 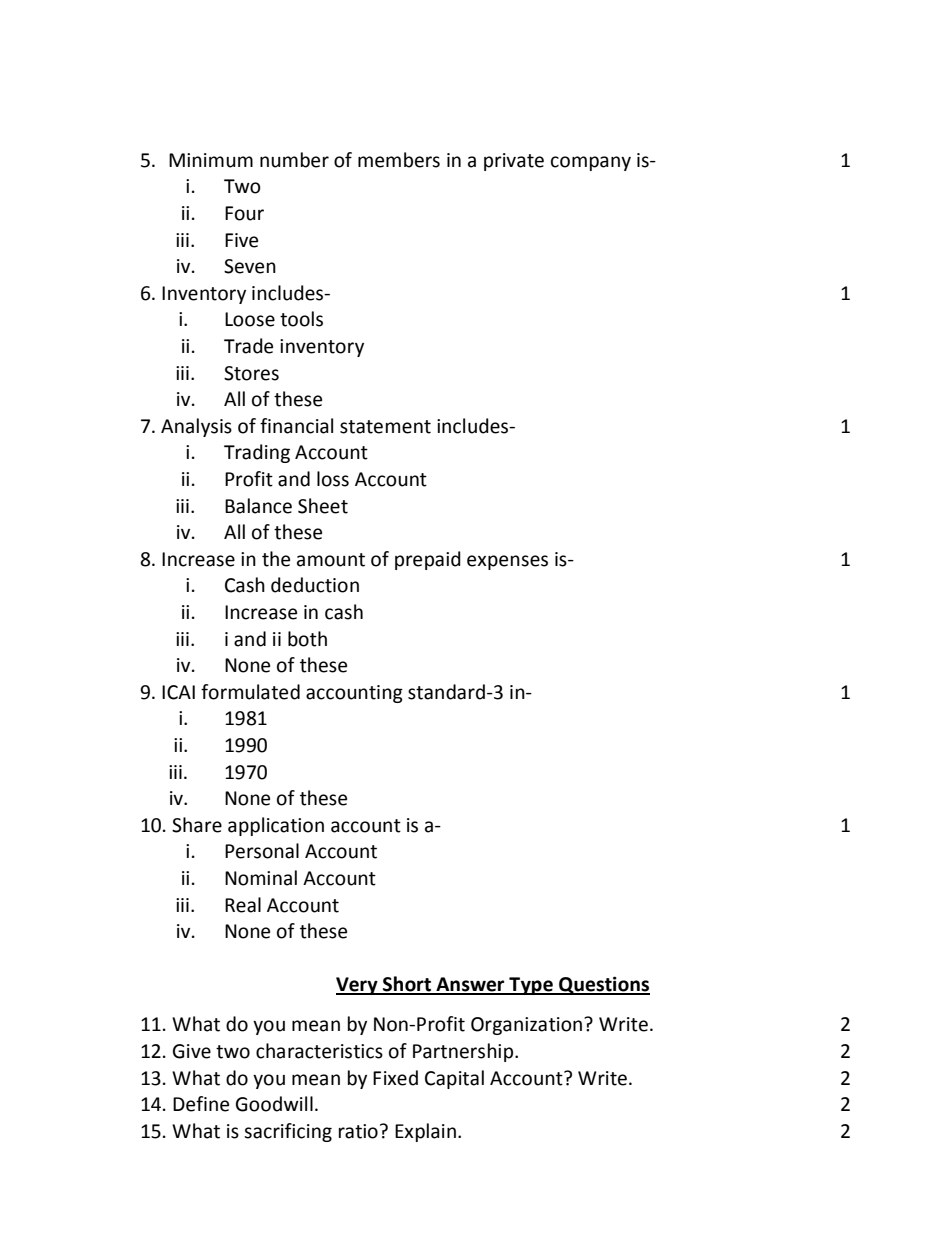 What do you see at coordinates (428, 560) in the page?
I see `prepaid` at bounding box center [428, 560].
